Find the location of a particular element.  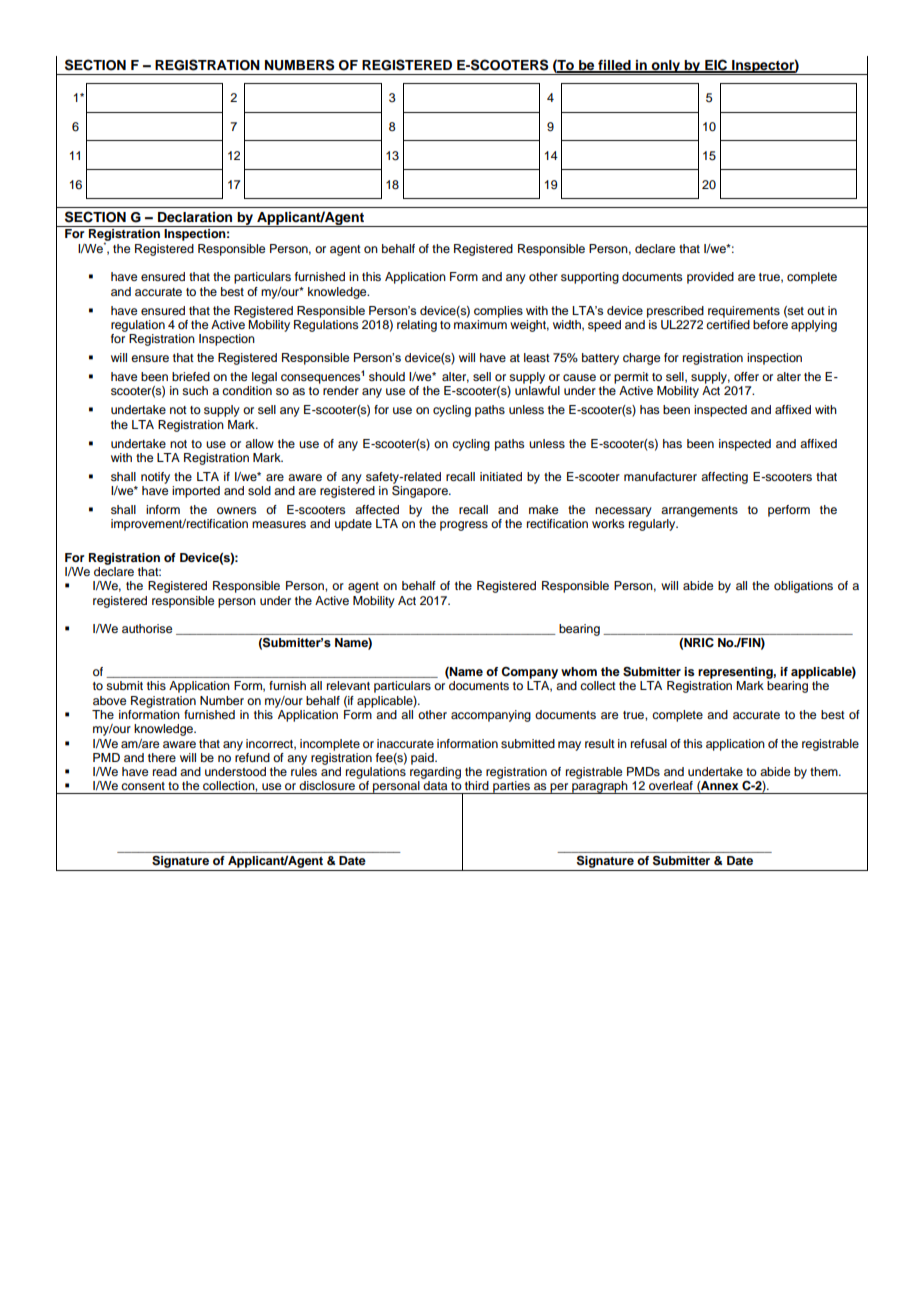

such is located at coordinates (195, 390).
